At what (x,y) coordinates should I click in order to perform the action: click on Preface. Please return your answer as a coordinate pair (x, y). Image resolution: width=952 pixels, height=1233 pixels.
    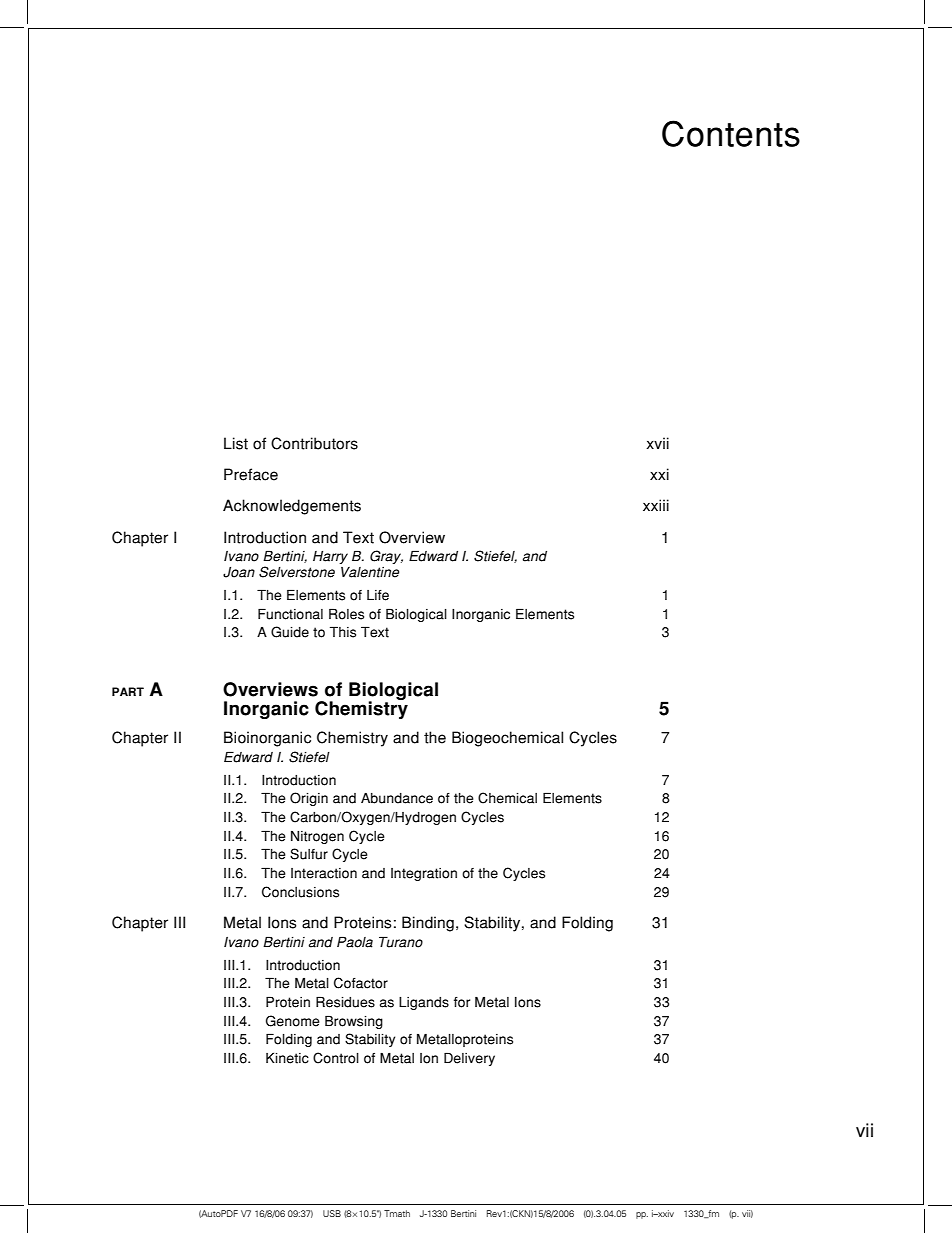
    Looking at the image, I should click on (251, 474).
